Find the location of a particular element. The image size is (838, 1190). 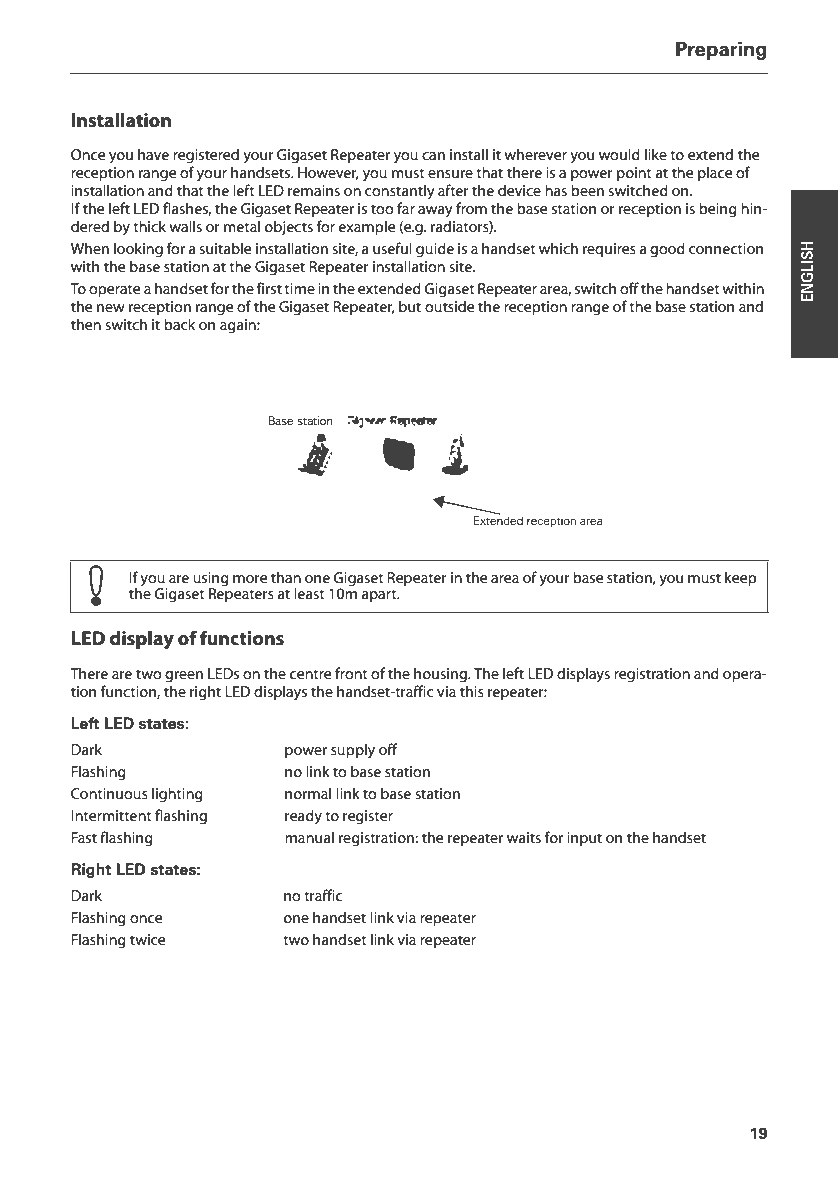

keep is located at coordinates (741, 578).
